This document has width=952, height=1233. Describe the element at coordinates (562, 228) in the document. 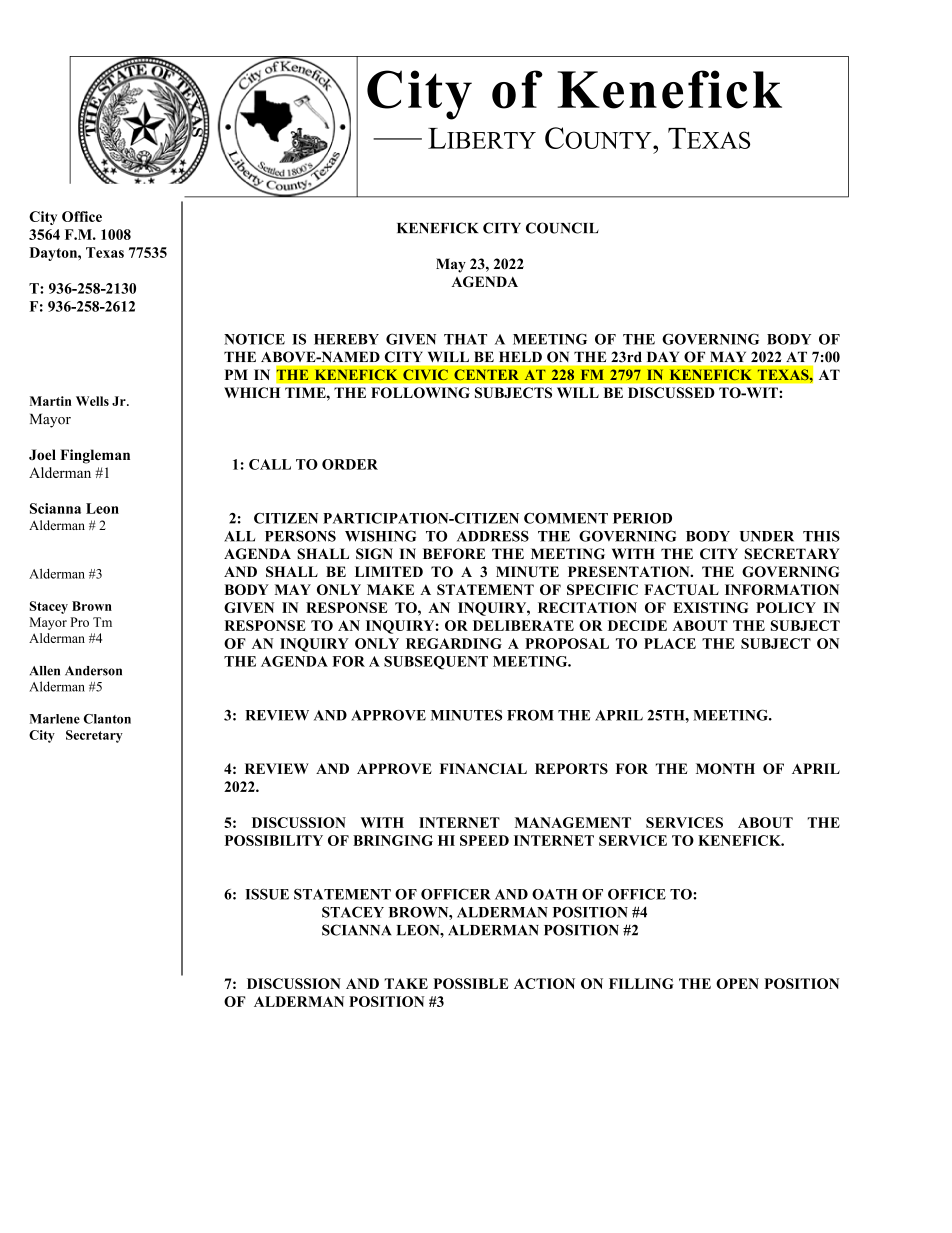

I see `COUNCIL` at that location.
